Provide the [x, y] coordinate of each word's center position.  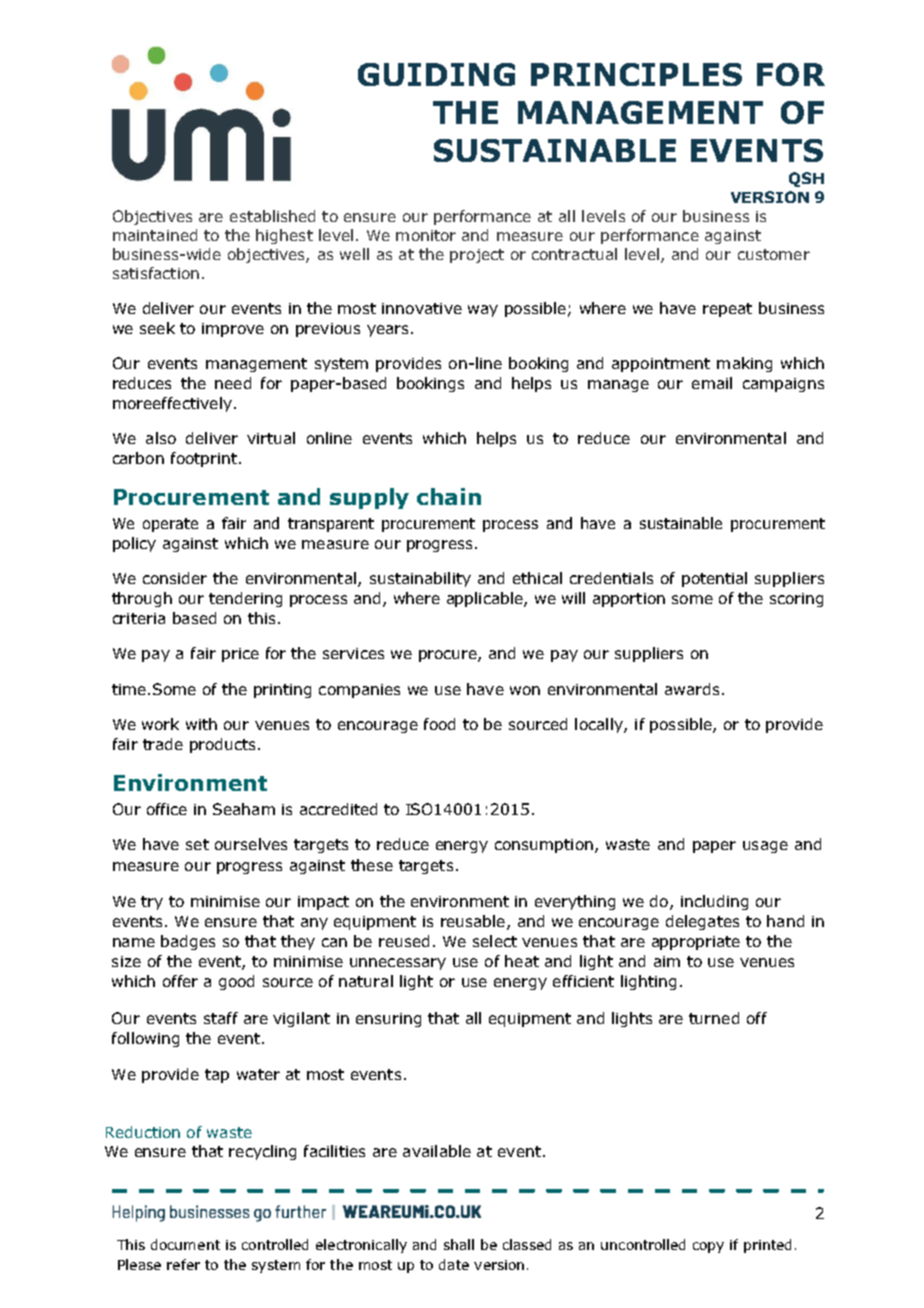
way [483, 311]
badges [188, 942]
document [185, 1244]
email [712, 383]
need [233, 383]
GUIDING [436, 74]
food [439, 724]
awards [692, 689]
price [240, 655]
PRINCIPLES [636, 74]
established [272, 216]
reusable [473, 921]
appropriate [696, 943]
